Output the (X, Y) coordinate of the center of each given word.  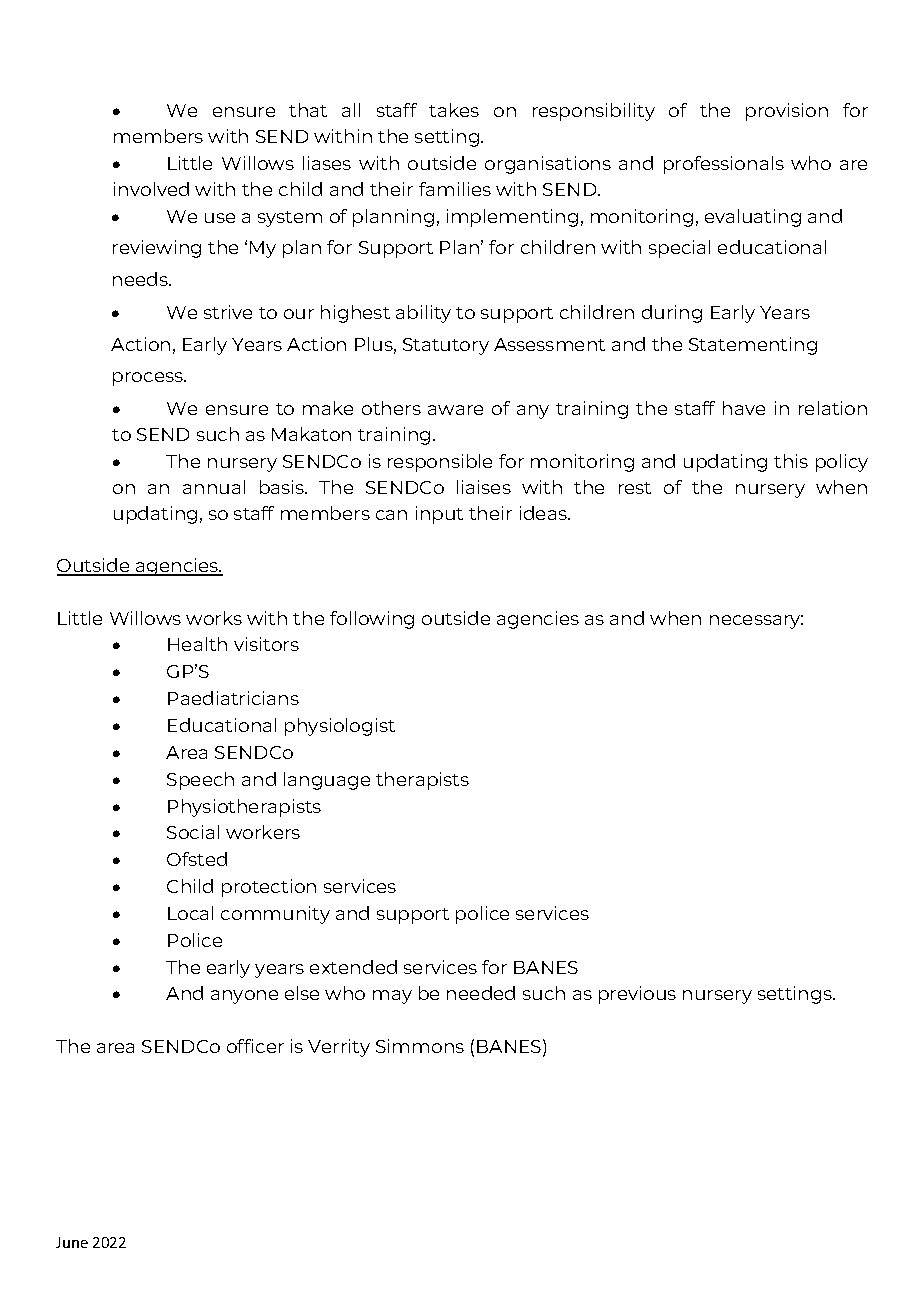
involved (151, 189)
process (149, 379)
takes (454, 110)
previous (637, 995)
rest (635, 488)
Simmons (420, 1046)
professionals (724, 165)
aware (455, 410)
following (372, 620)
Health (197, 644)
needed (481, 993)
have (744, 408)
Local (190, 913)
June (72, 1242)
